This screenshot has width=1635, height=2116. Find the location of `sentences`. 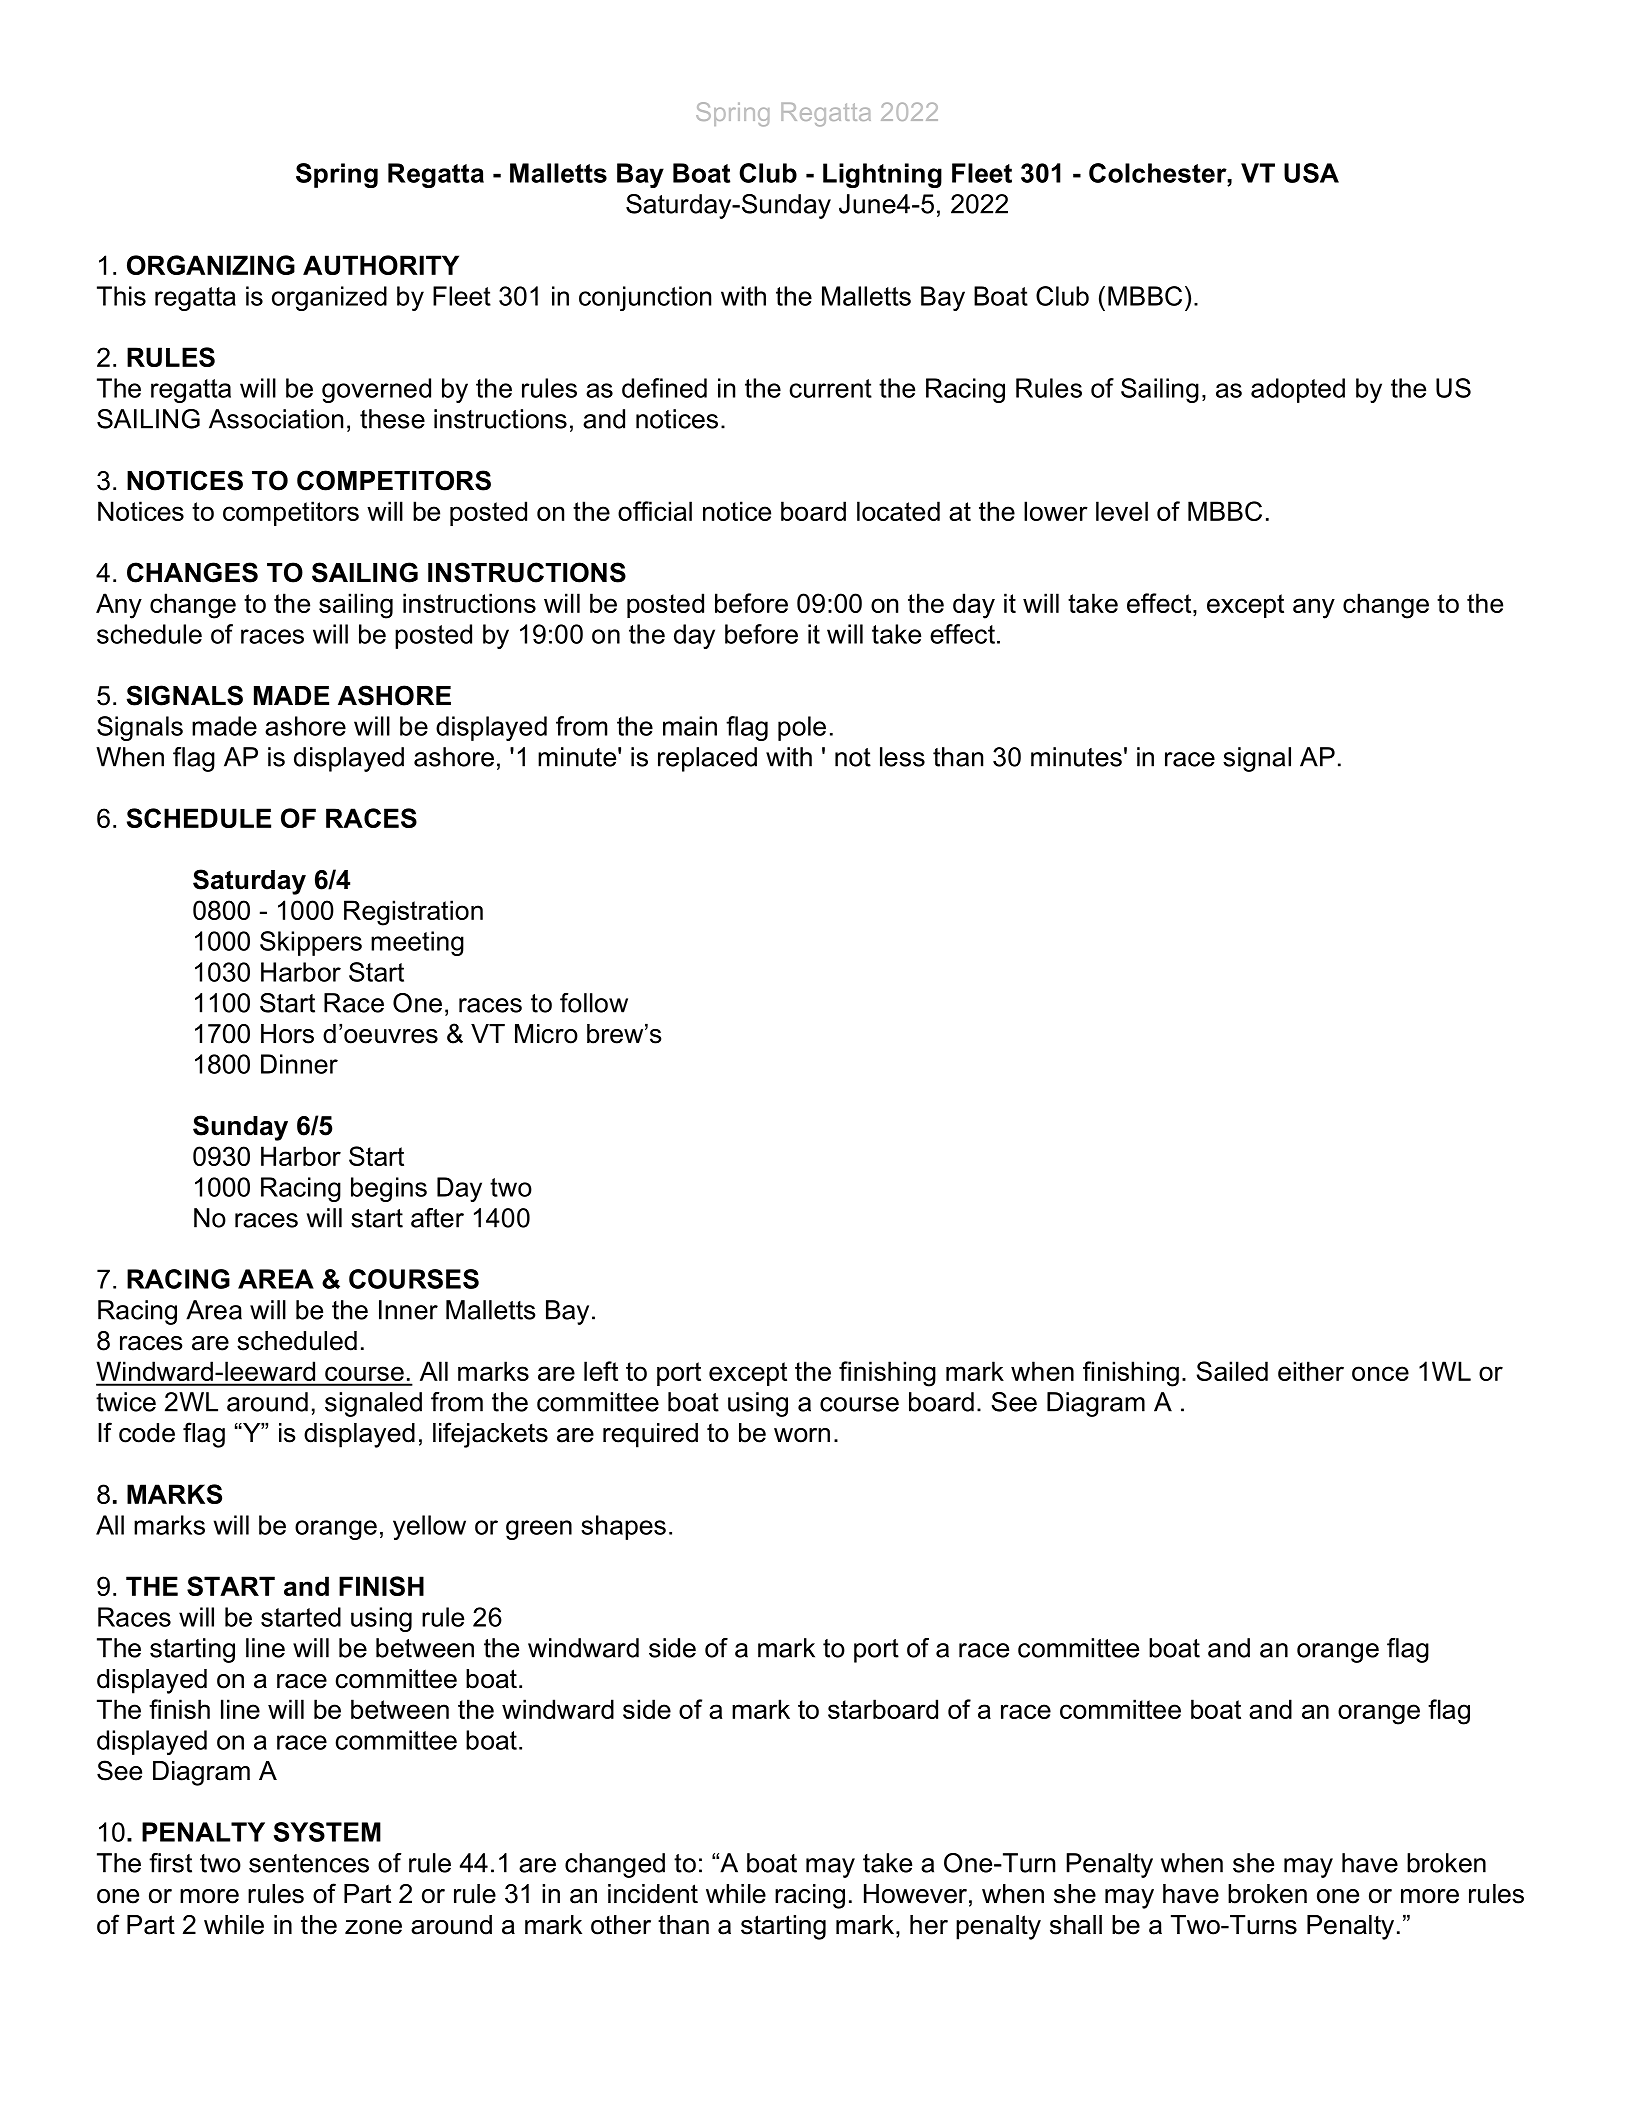

sentences is located at coordinates (309, 1863).
